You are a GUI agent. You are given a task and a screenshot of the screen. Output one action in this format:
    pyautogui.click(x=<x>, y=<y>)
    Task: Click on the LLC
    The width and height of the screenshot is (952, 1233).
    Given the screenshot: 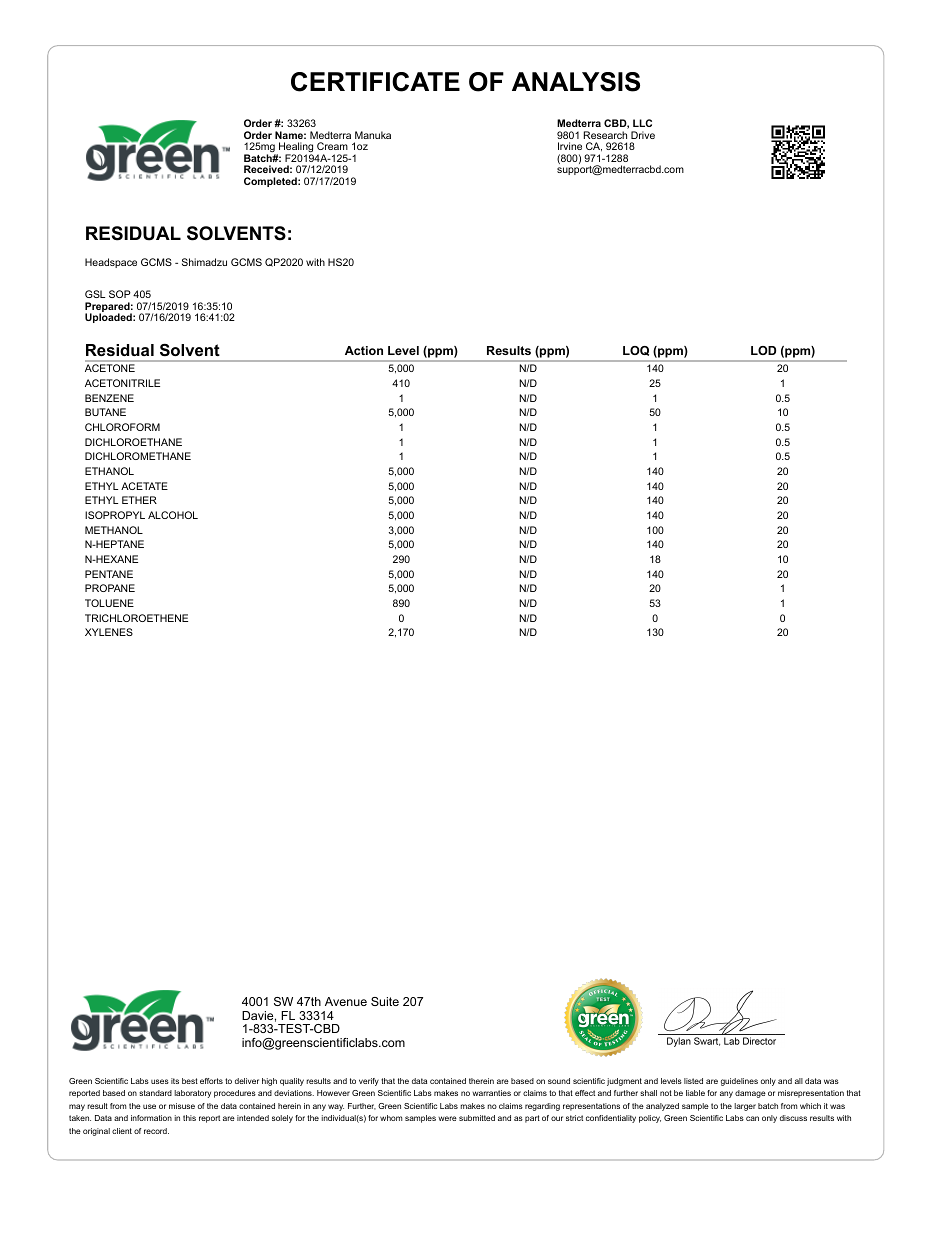 What is the action you would take?
    pyautogui.click(x=642, y=123)
